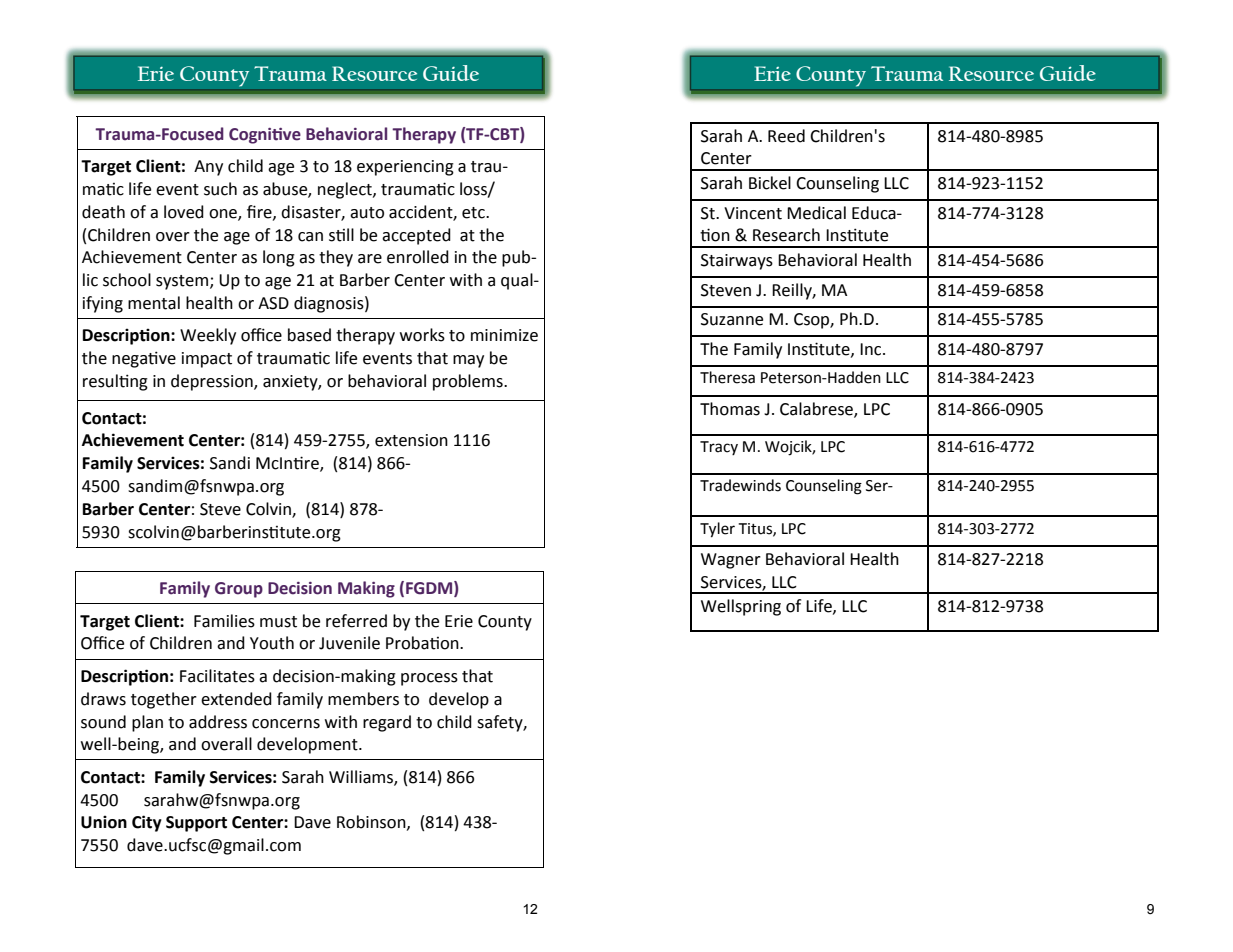 The width and height of the page is (1233, 952). What do you see at coordinates (786, 136) in the page?
I see `Reed` at bounding box center [786, 136].
